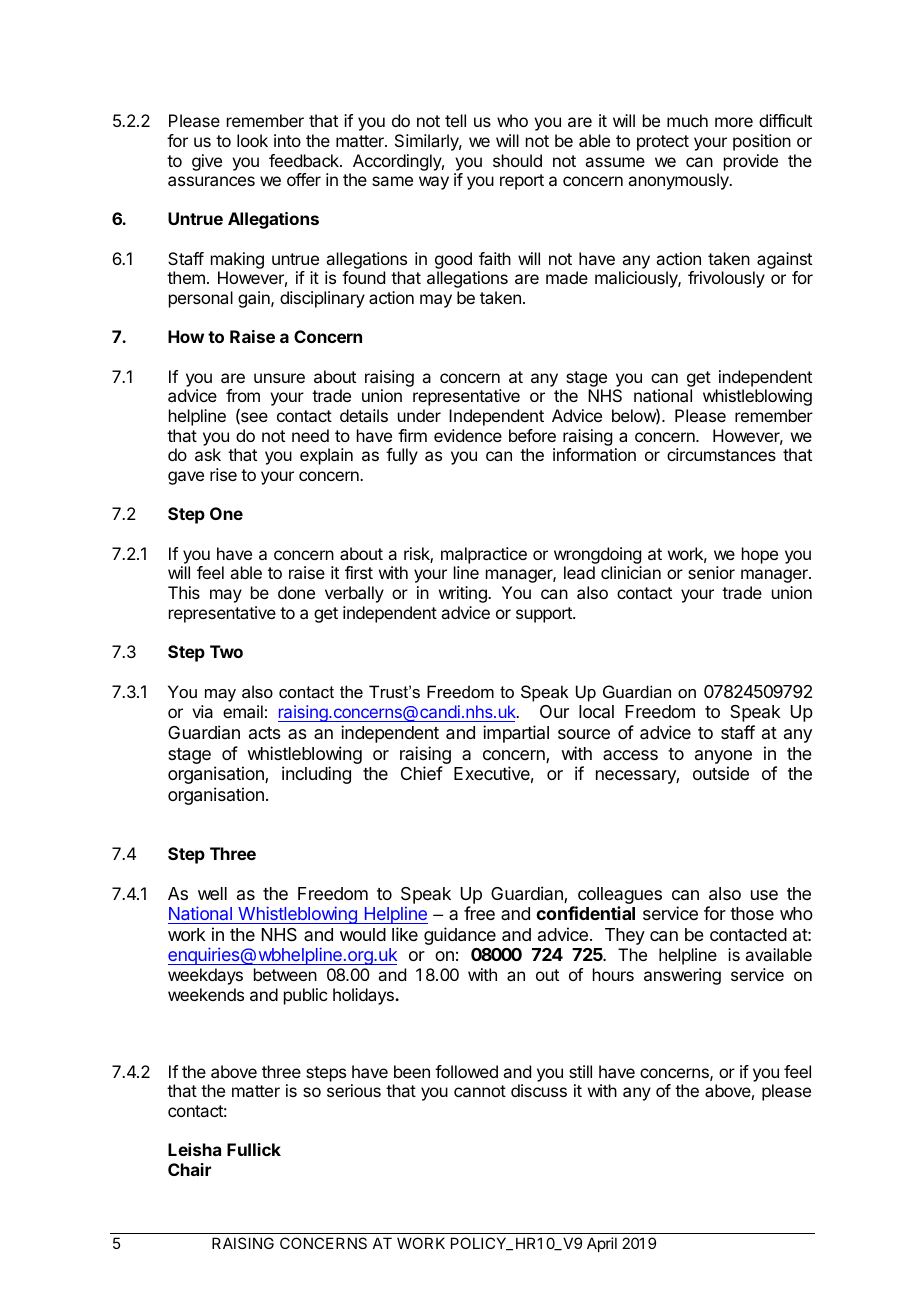 This image has width=924, height=1308. Describe the element at coordinates (723, 757) in the image. I see `anyone` at that location.
